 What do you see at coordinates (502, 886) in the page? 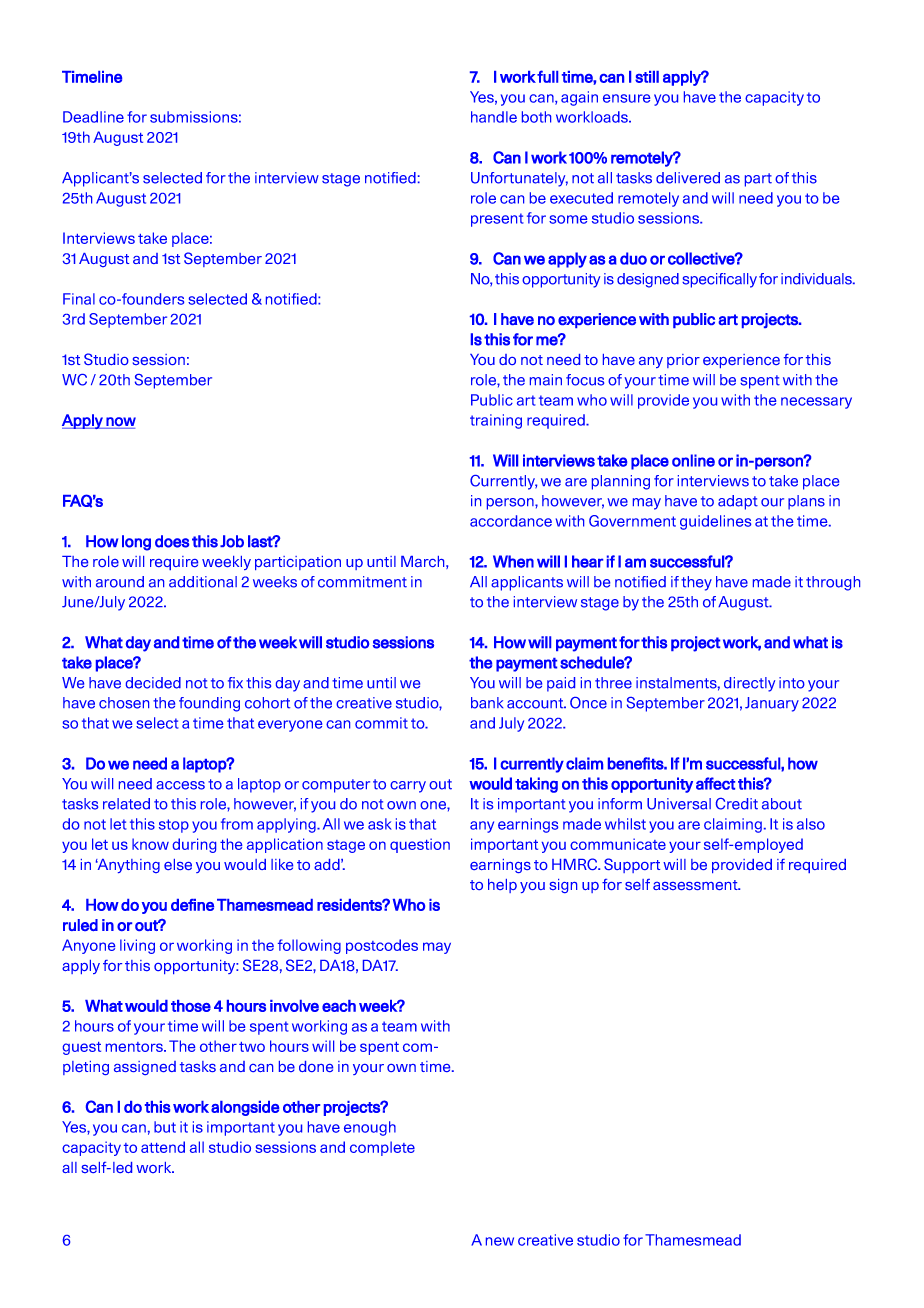
I see `help` at bounding box center [502, 886].
